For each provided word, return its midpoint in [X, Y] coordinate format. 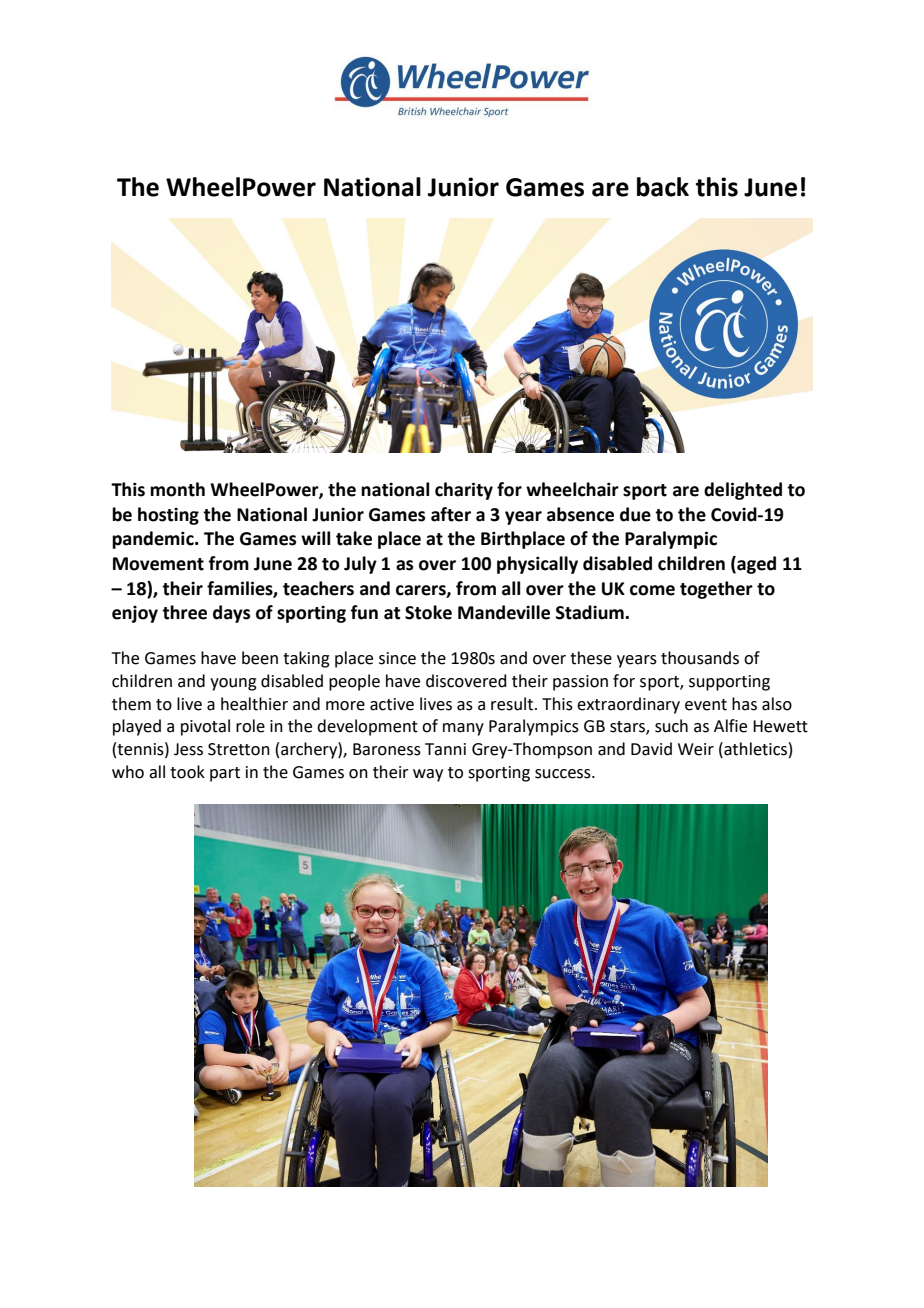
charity [464, 491]
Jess [188, 749]
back [663, 187]
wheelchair [572, 489]
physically [537, 565]
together [716, 590]
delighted [743, 491]
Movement [158, 564]
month [177, 489]
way [428, 775]
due [635, 514]
